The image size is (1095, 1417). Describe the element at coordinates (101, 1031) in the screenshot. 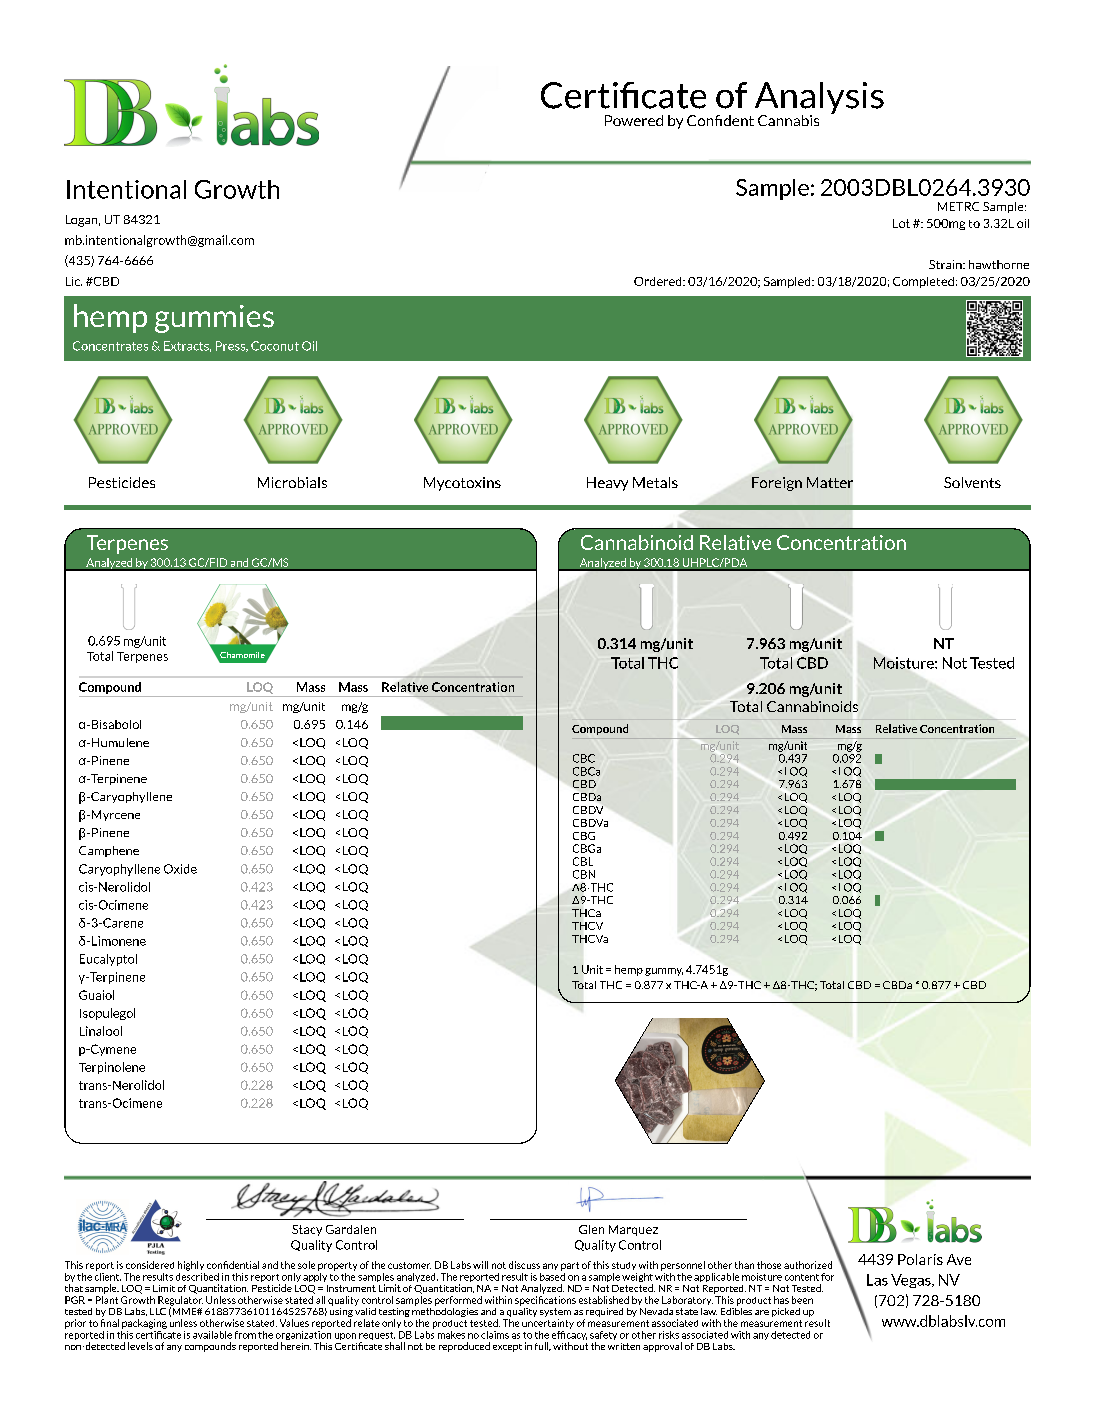

I see `Linalool` at that location.
